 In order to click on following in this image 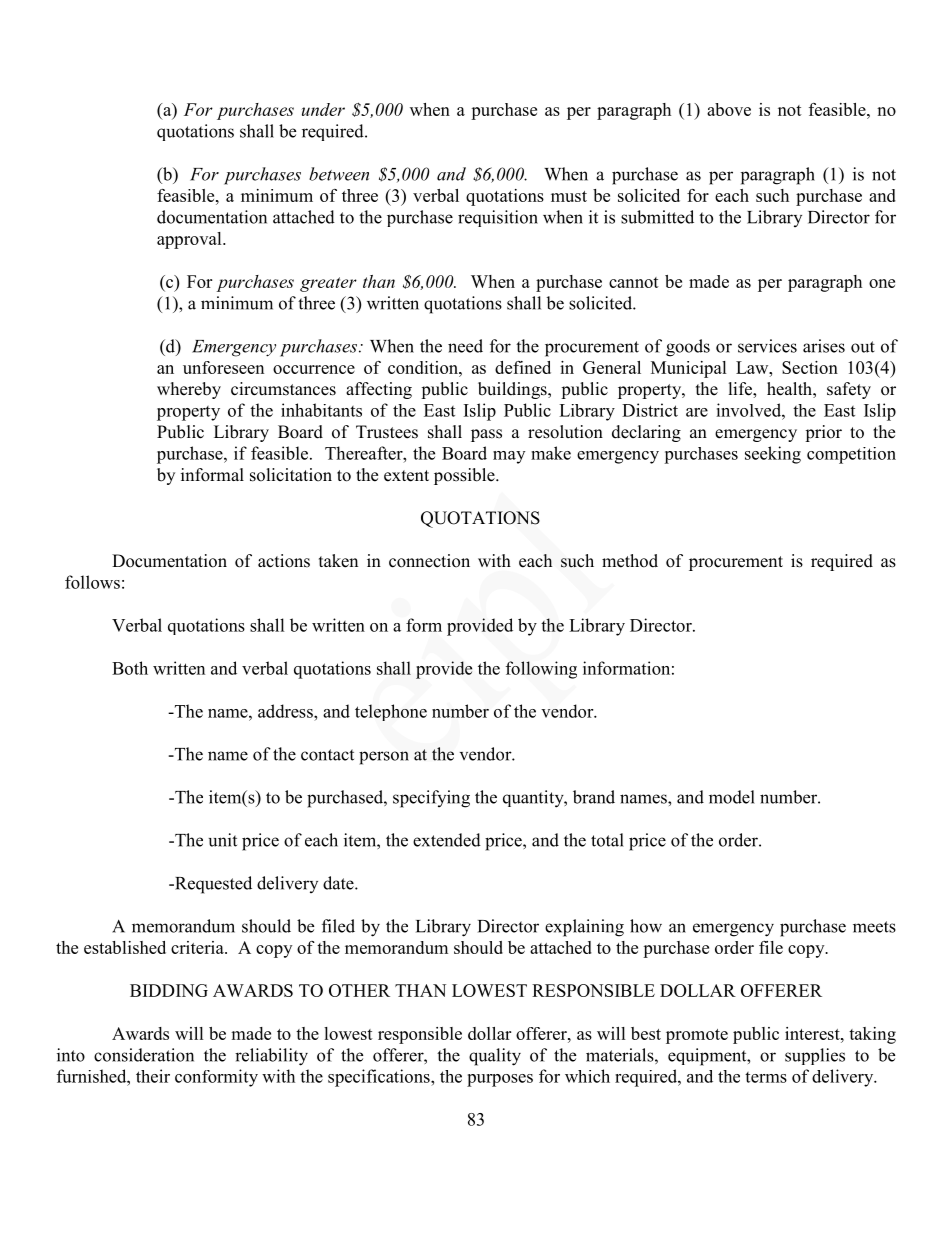, I will do `click(541, 670)`.
